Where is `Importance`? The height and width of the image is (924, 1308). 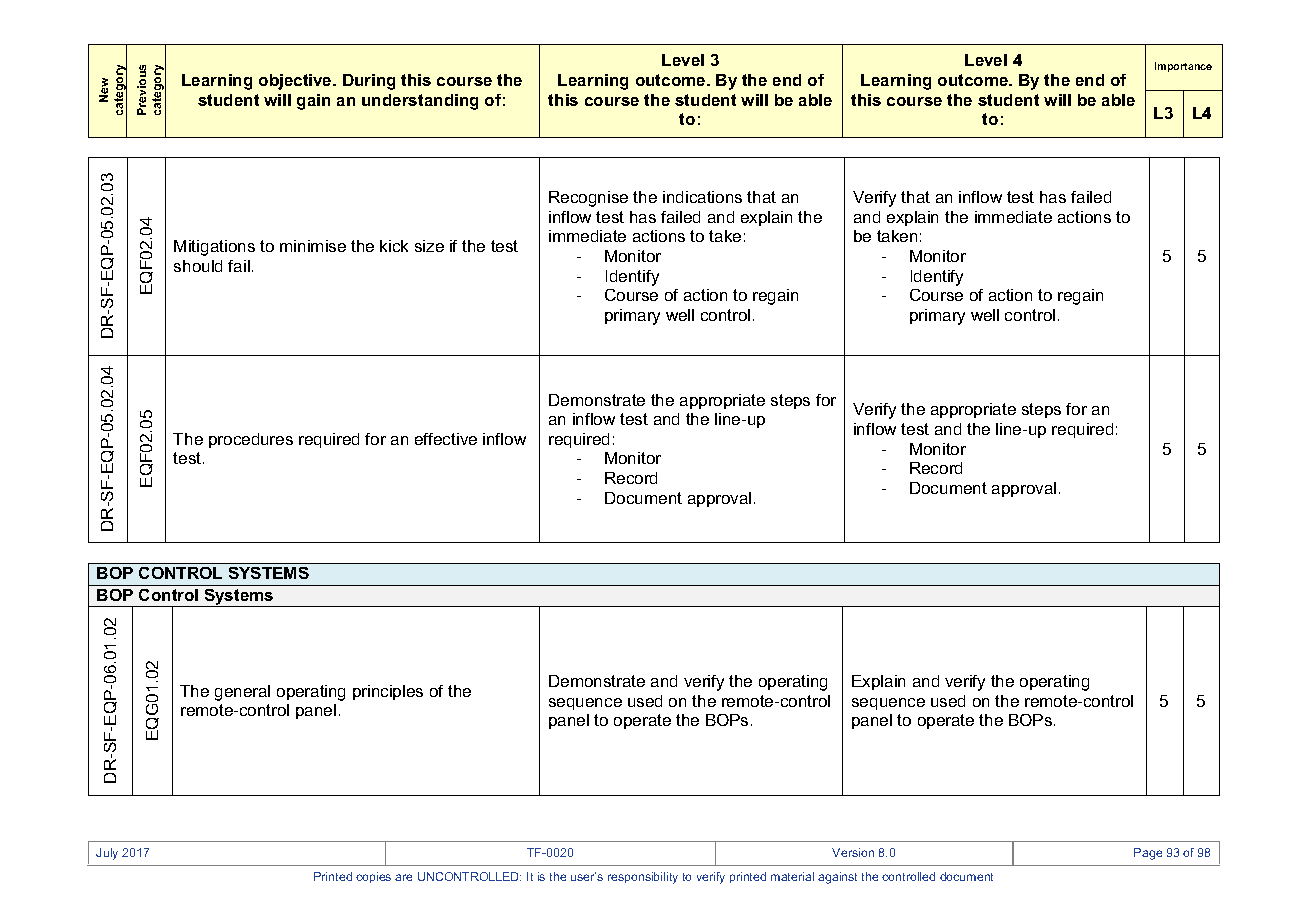 Importance is located at coordinates (1183, 67).
